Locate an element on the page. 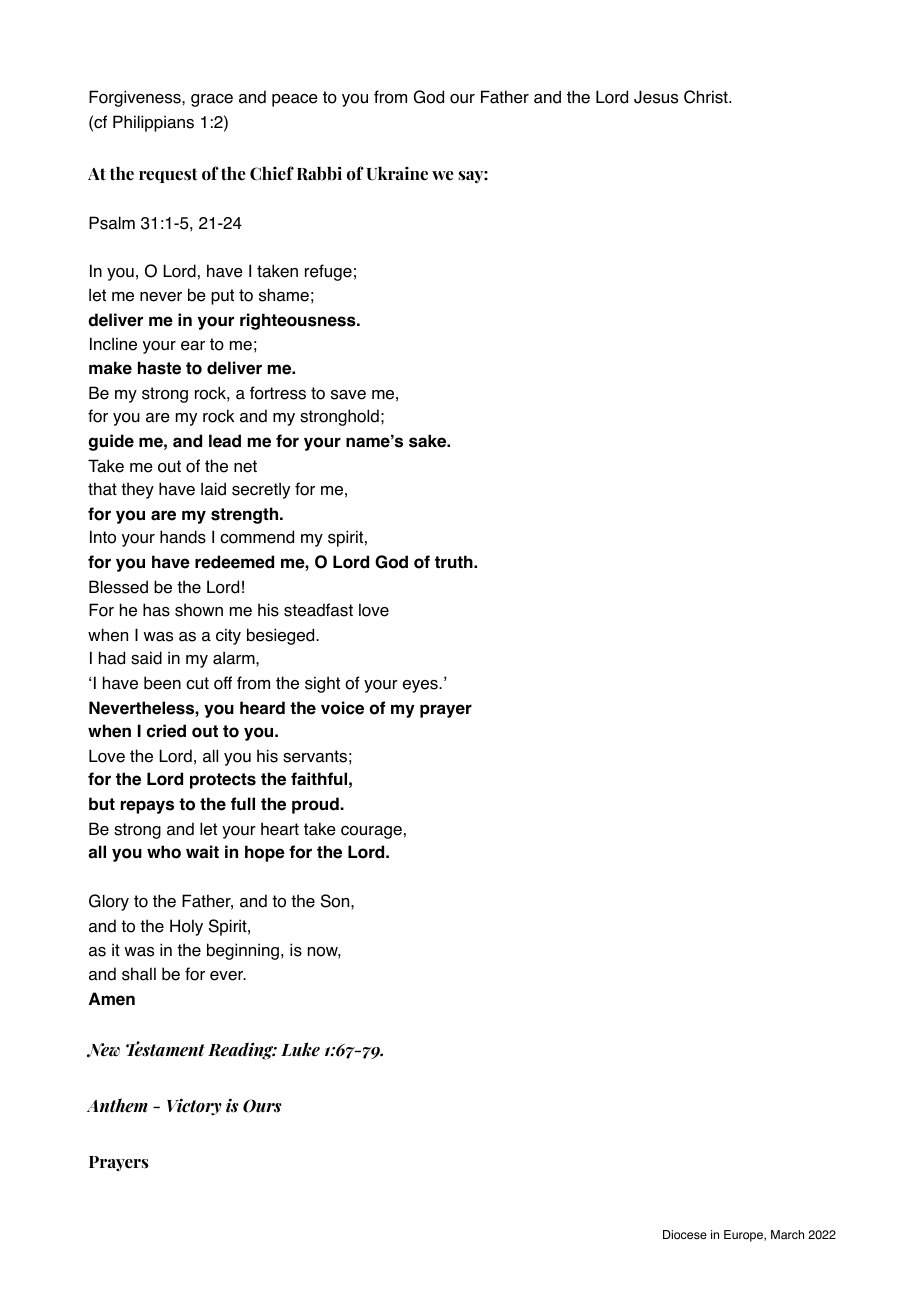 Image resolution: width=924 pixels, height=1308 pixels. cut is located at coordinates (197, 683).
